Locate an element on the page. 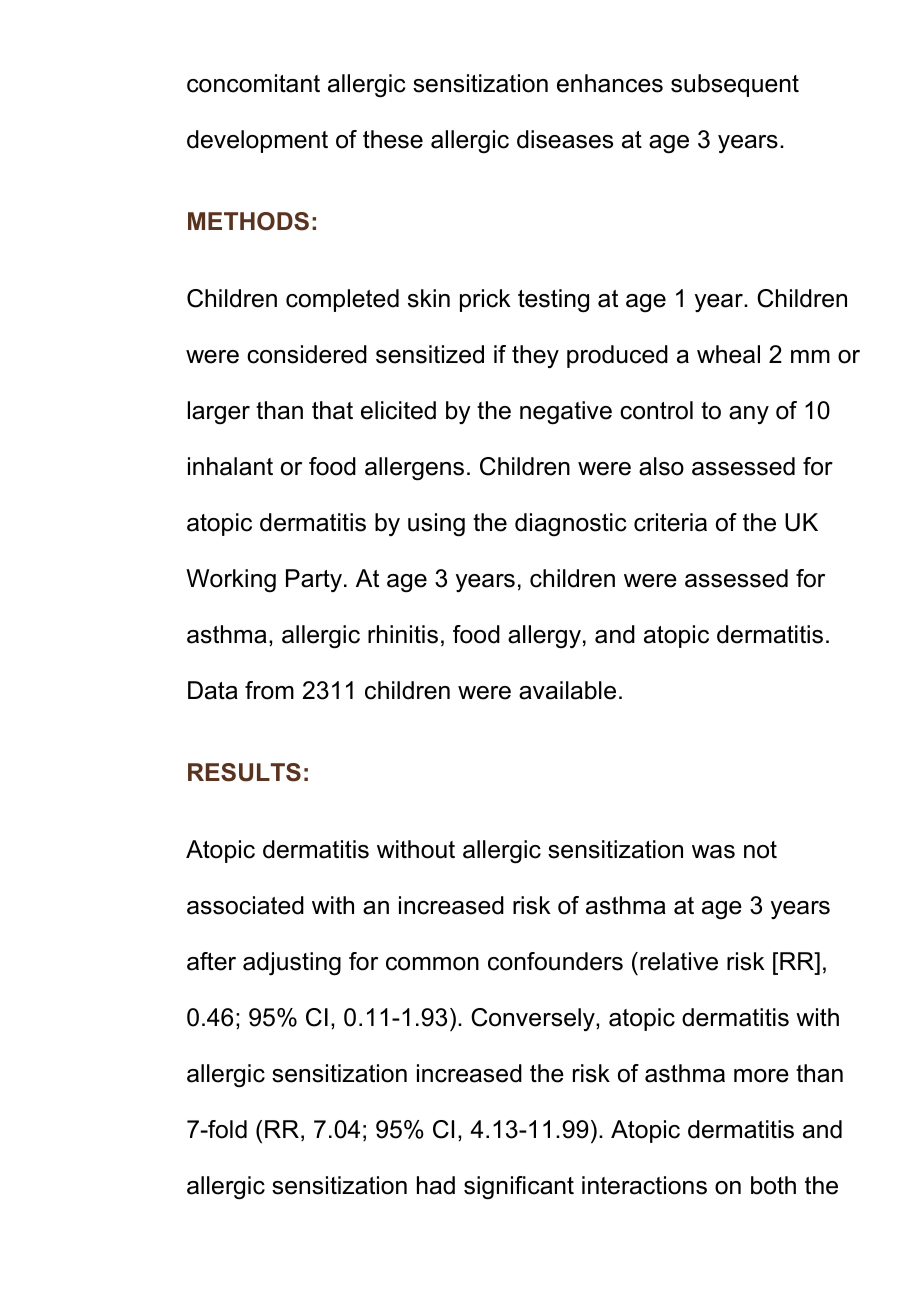 Image resolution: width=924 pixels, height=1308 pixels. was is located at coordinates (713, 852).
